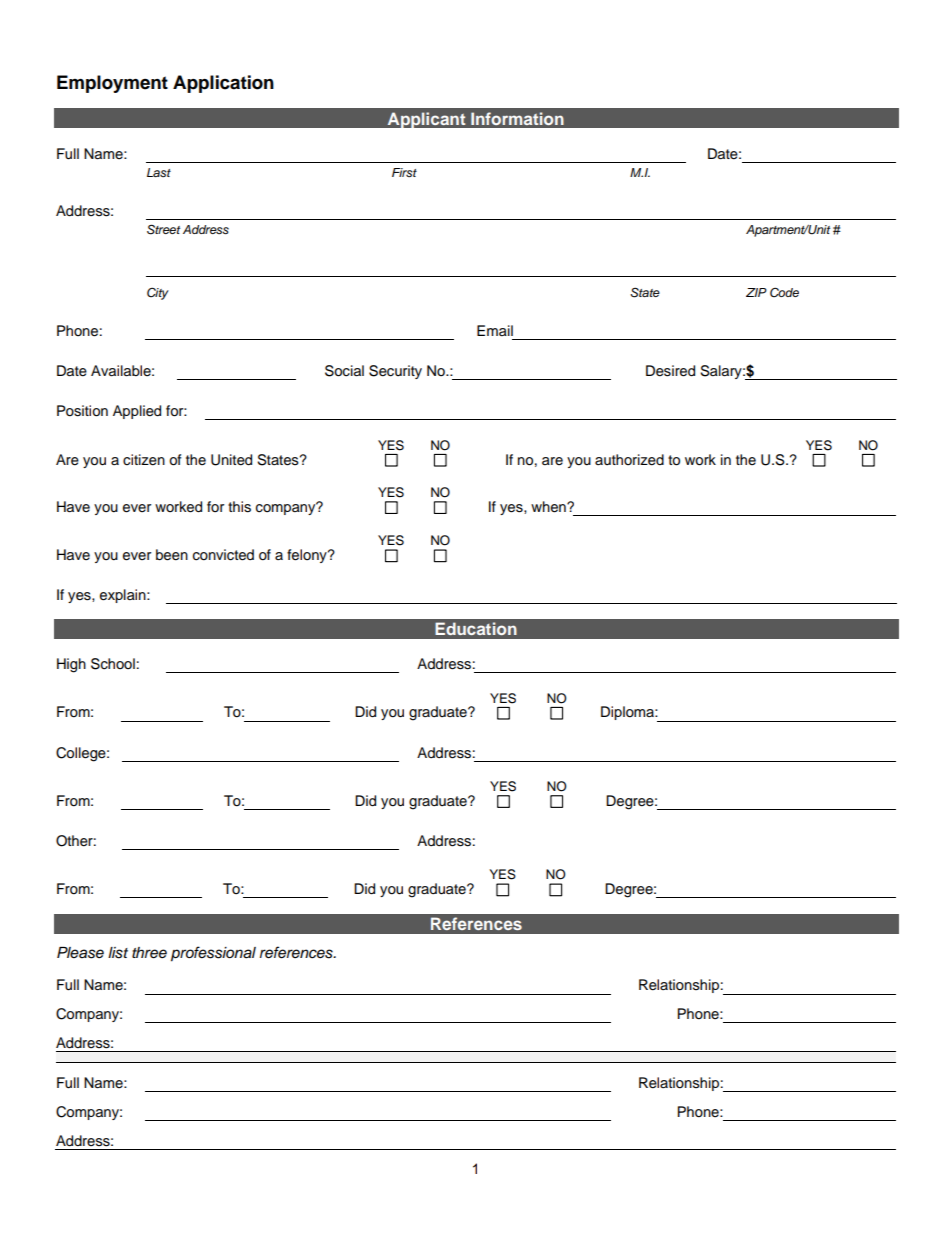  Describe the element at coordinates (495, 330) in the screenshot. I see `Email` at that location.
